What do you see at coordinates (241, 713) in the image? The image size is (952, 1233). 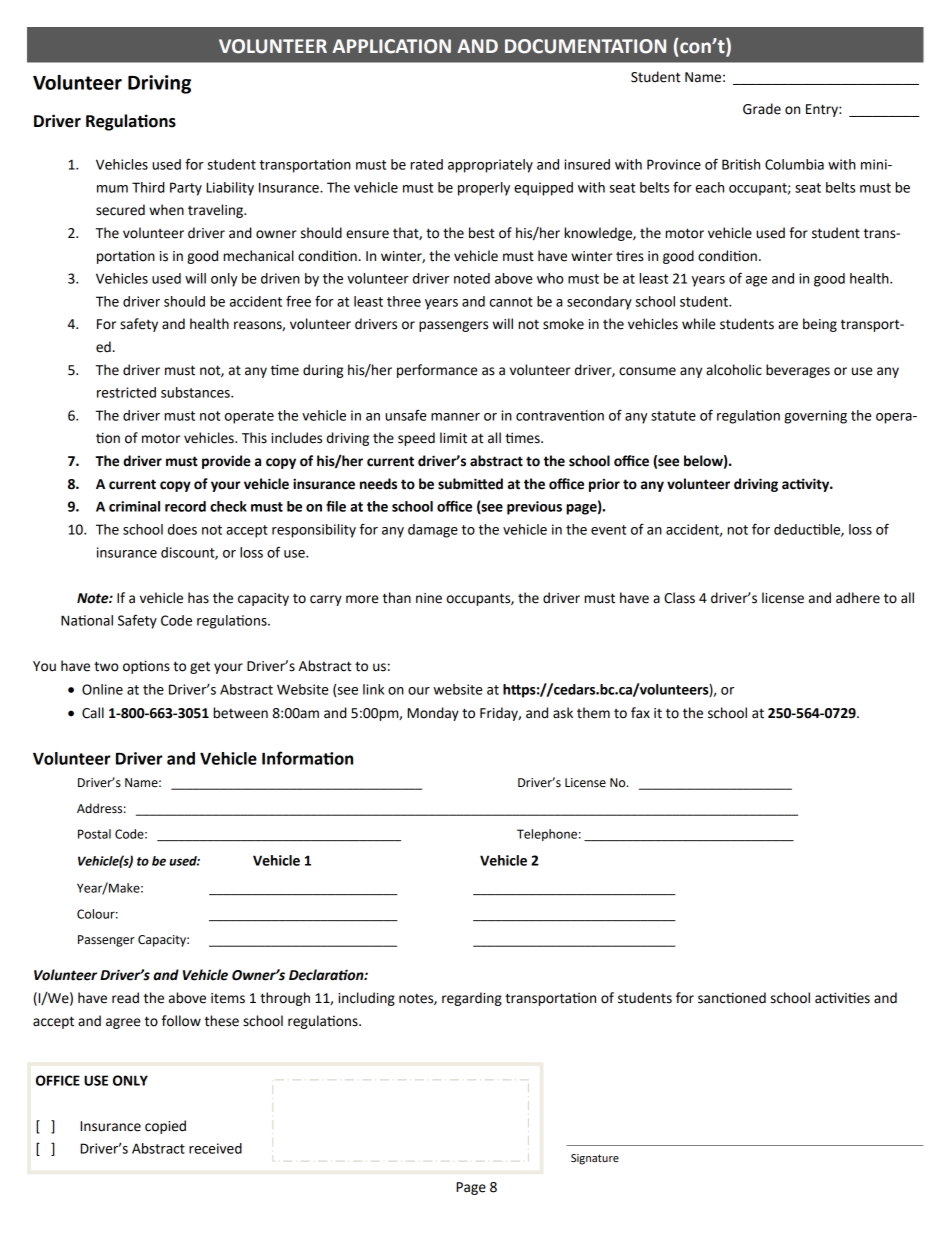 I see `between` at bounding box center [241, 713].
